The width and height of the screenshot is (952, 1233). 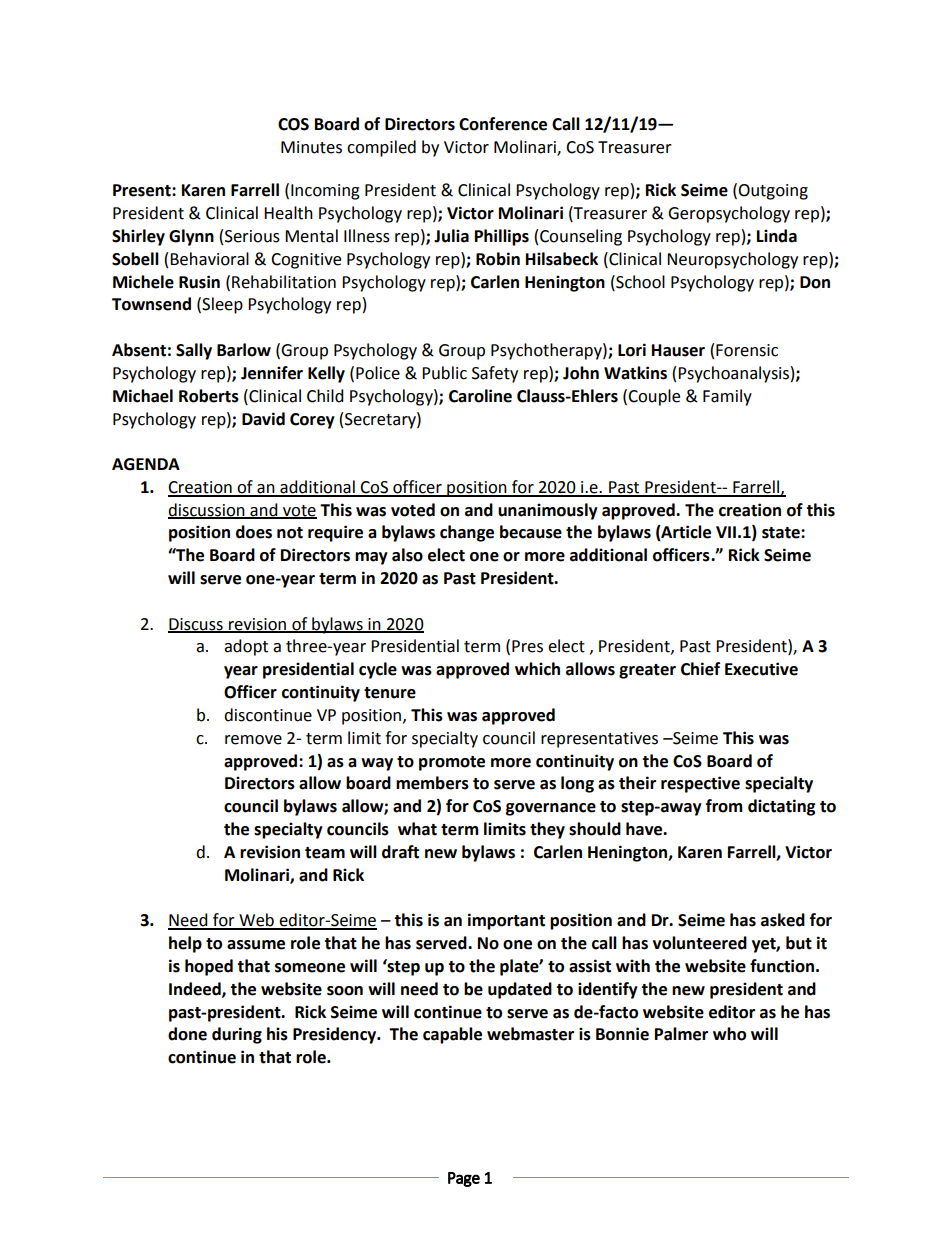 I want to click on does, so click(x=254, y=532).
